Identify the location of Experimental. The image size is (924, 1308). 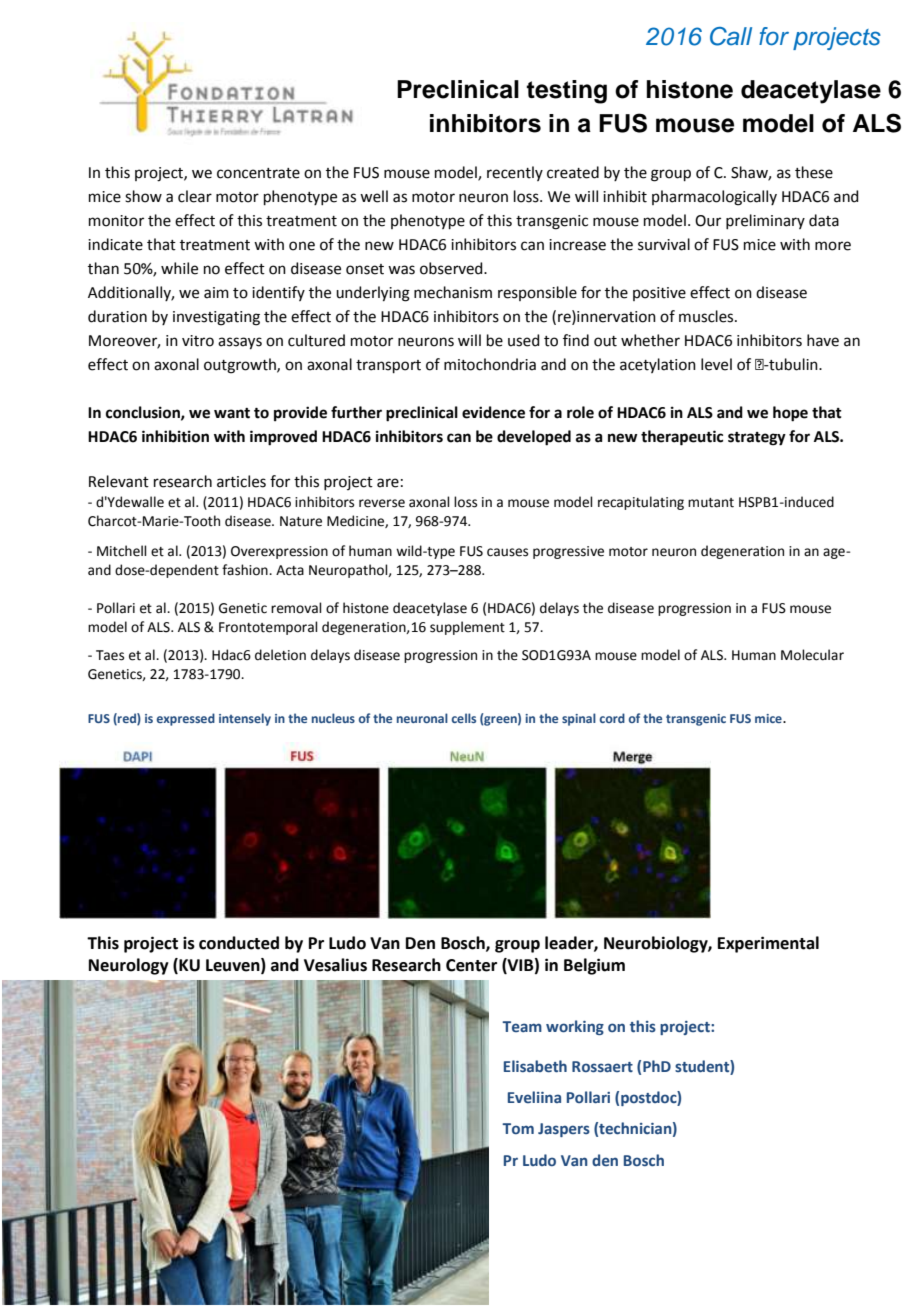
(768, 944).
